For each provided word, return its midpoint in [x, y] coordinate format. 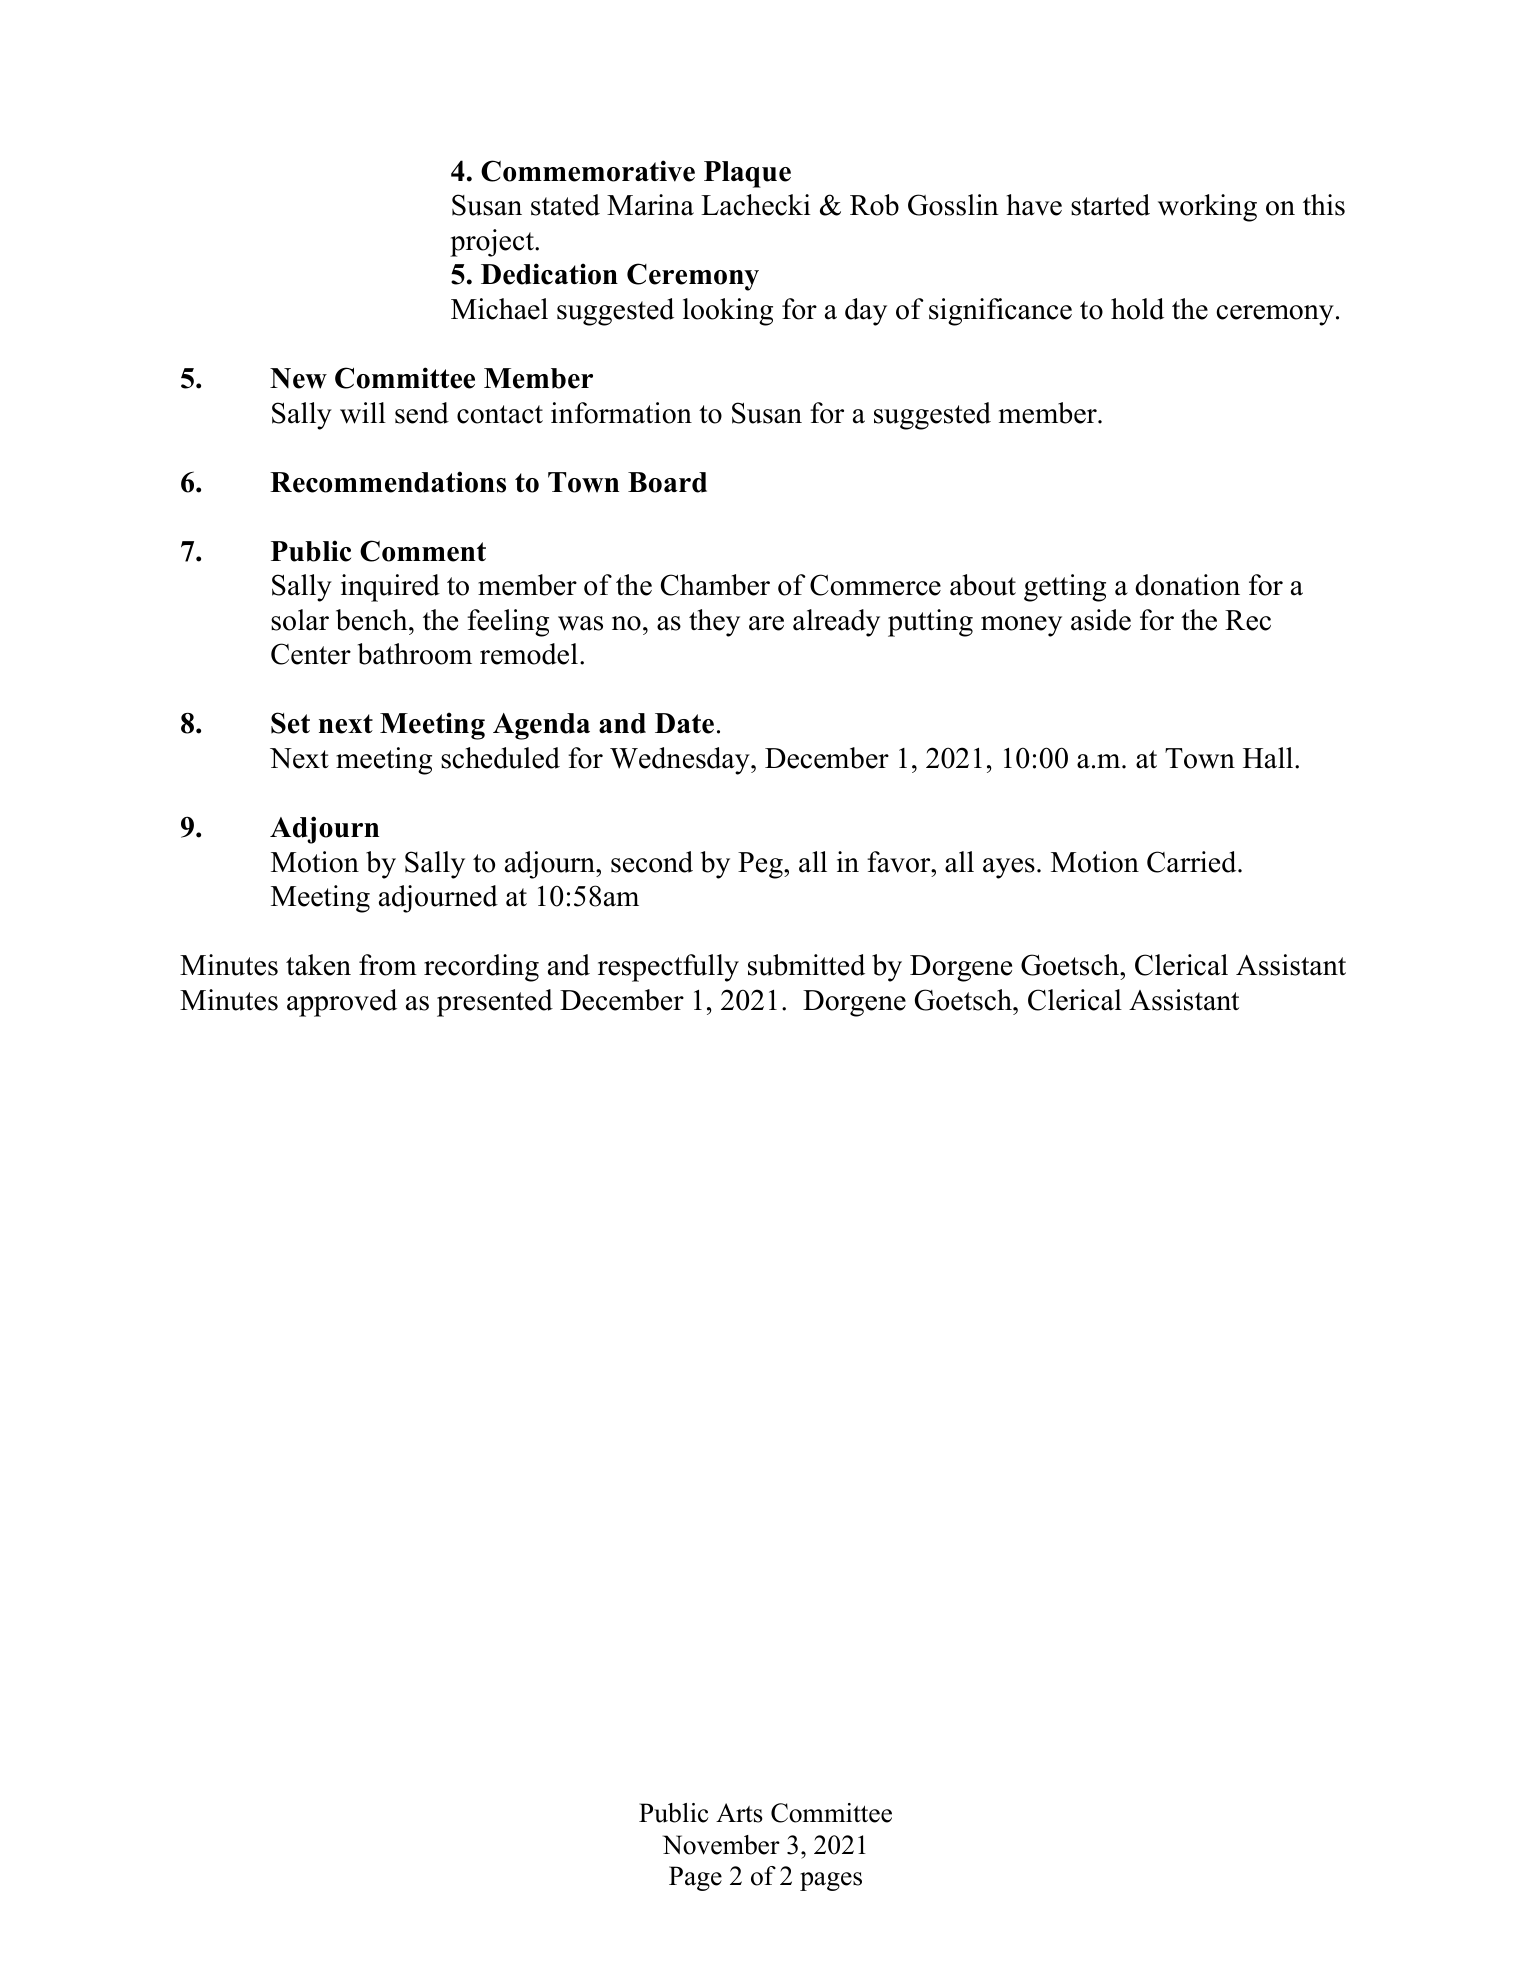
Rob [874, 205]
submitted [806, 965]
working [1207, 208]
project [493, 243]
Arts [739, 1813]
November [721, 1845]
